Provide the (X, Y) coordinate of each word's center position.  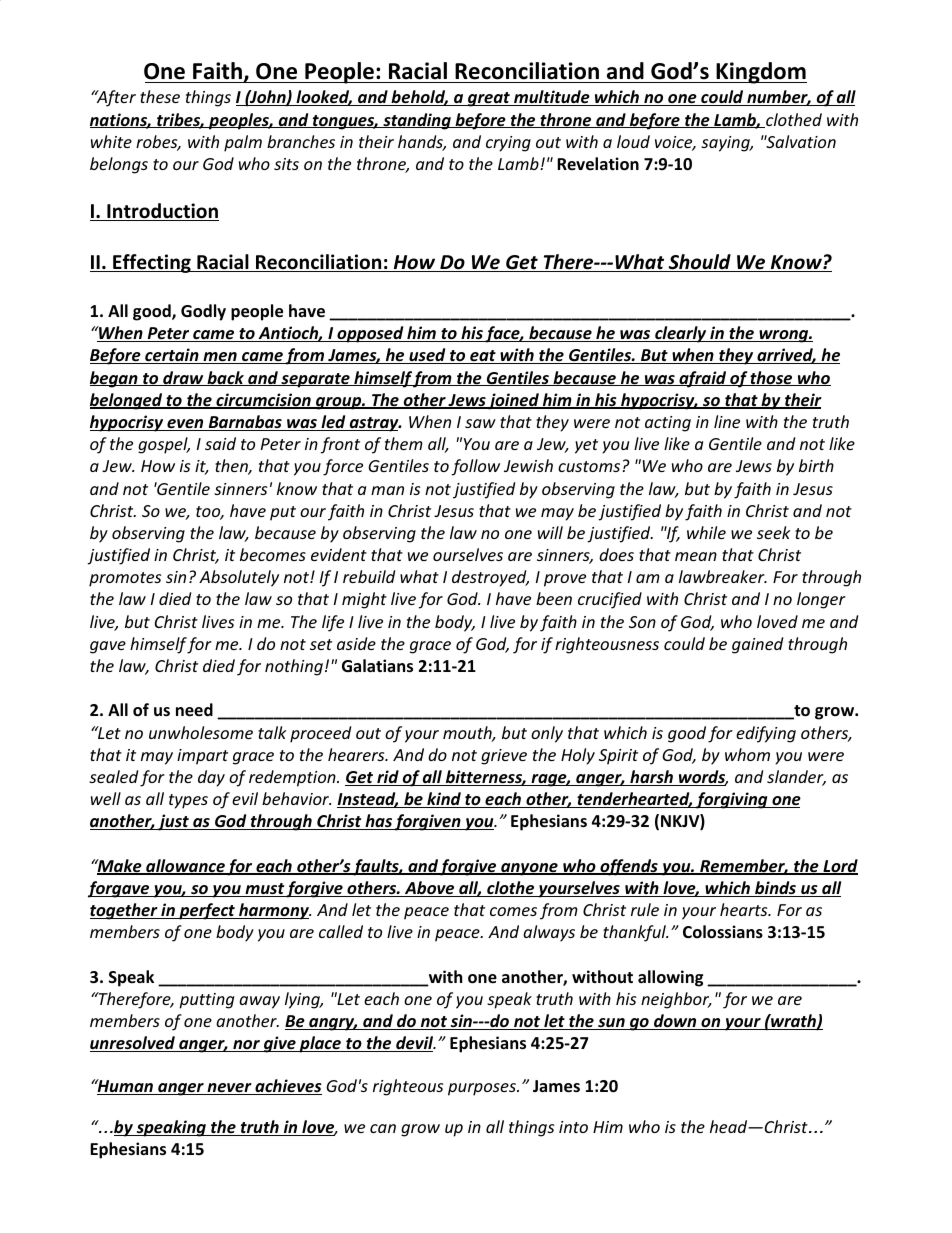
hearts (745, 909)
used (427, 356)
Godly (203, 312)
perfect (207, 911)
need (194, 710)
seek (774, 532)
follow (476, 467)
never (229, 1089)
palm (243, 143)
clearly (680, 334)
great (488, 99)
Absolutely (239, 578)
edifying (766, 734)
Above (429, 889)
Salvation (800, 141)
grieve (504, 757)
